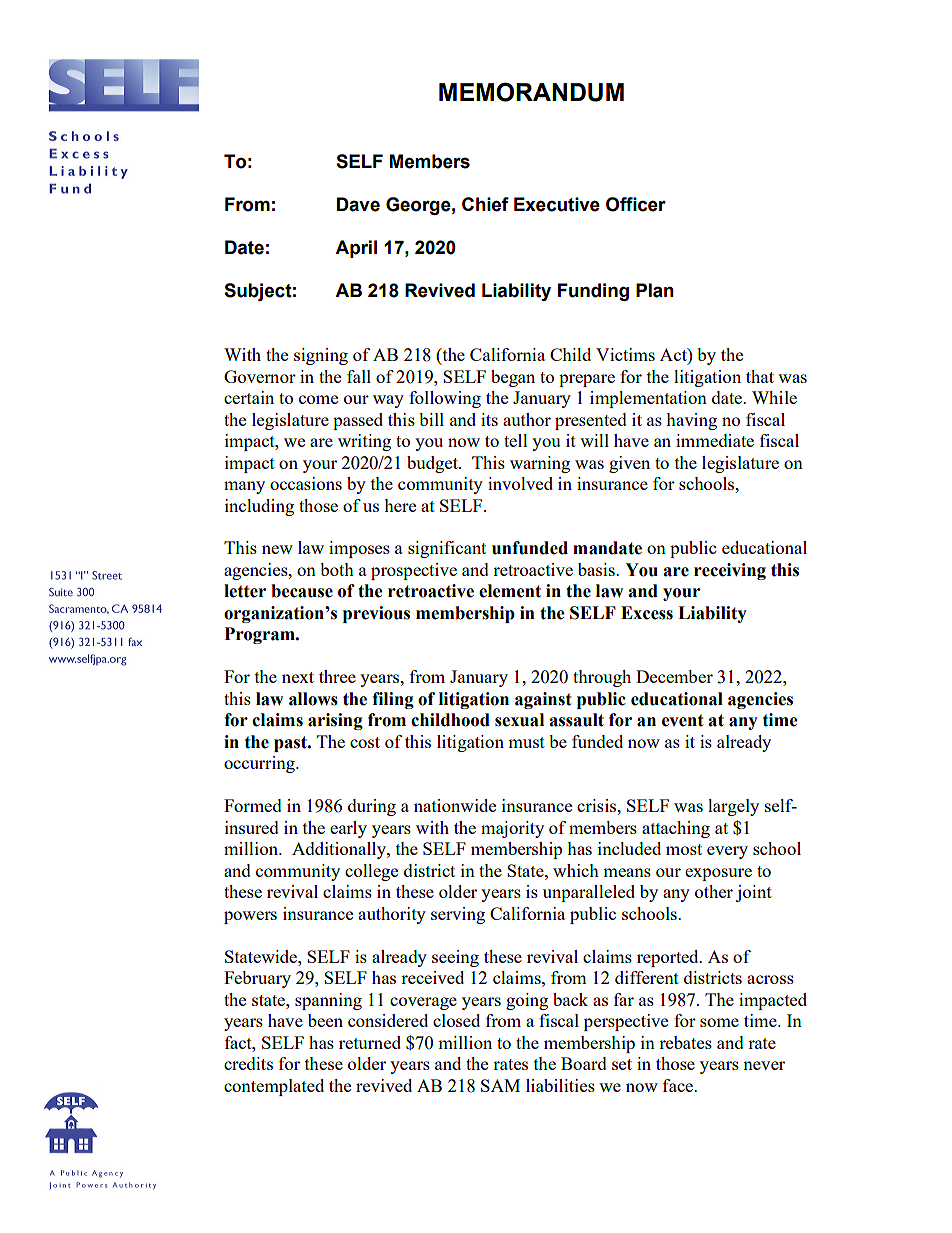 Image resolution: width=952 pixels, height=1233 pixels. I want to click on immediate, so click(715, 440).
